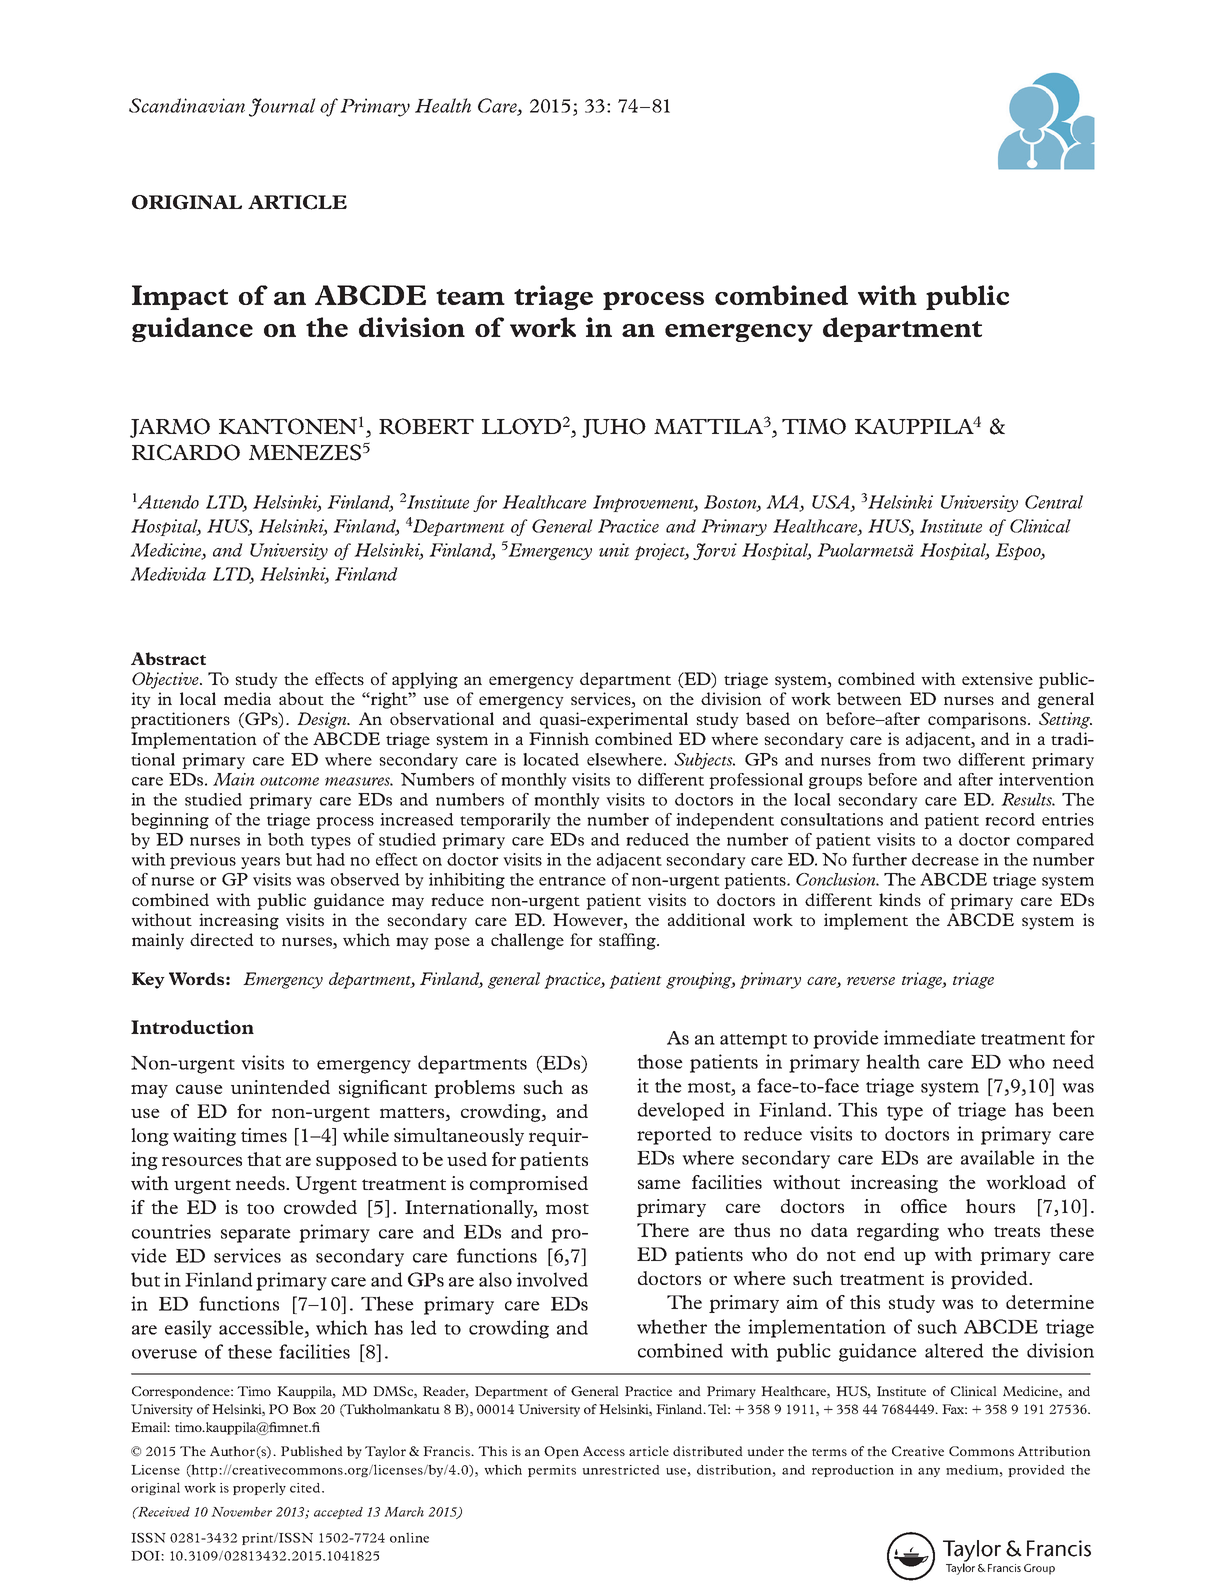  What do you see at coordinates (241, 1512) in the page?
I see `November` at bounding box center [241, 1512].
